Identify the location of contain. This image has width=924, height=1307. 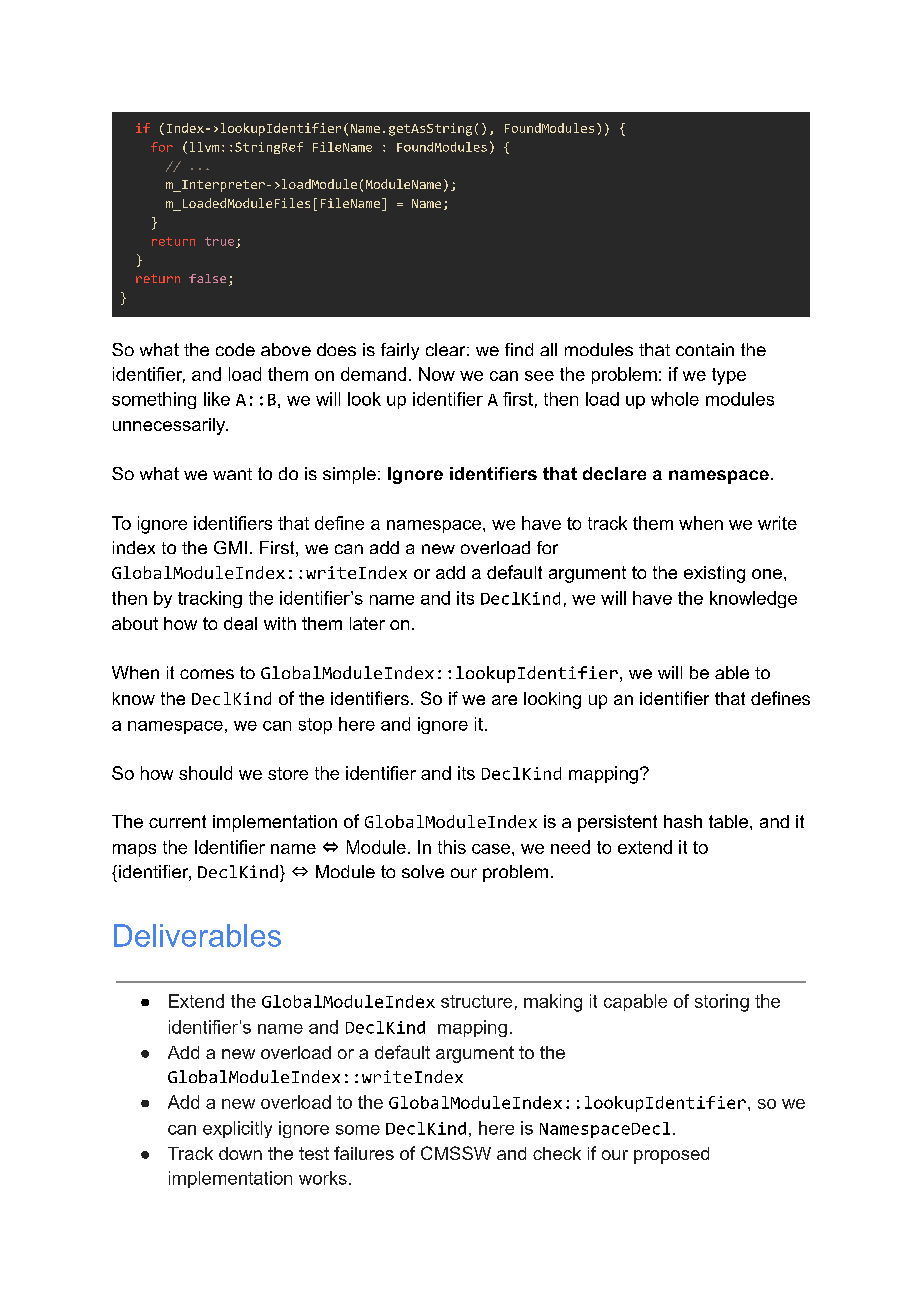
(705, 349).
